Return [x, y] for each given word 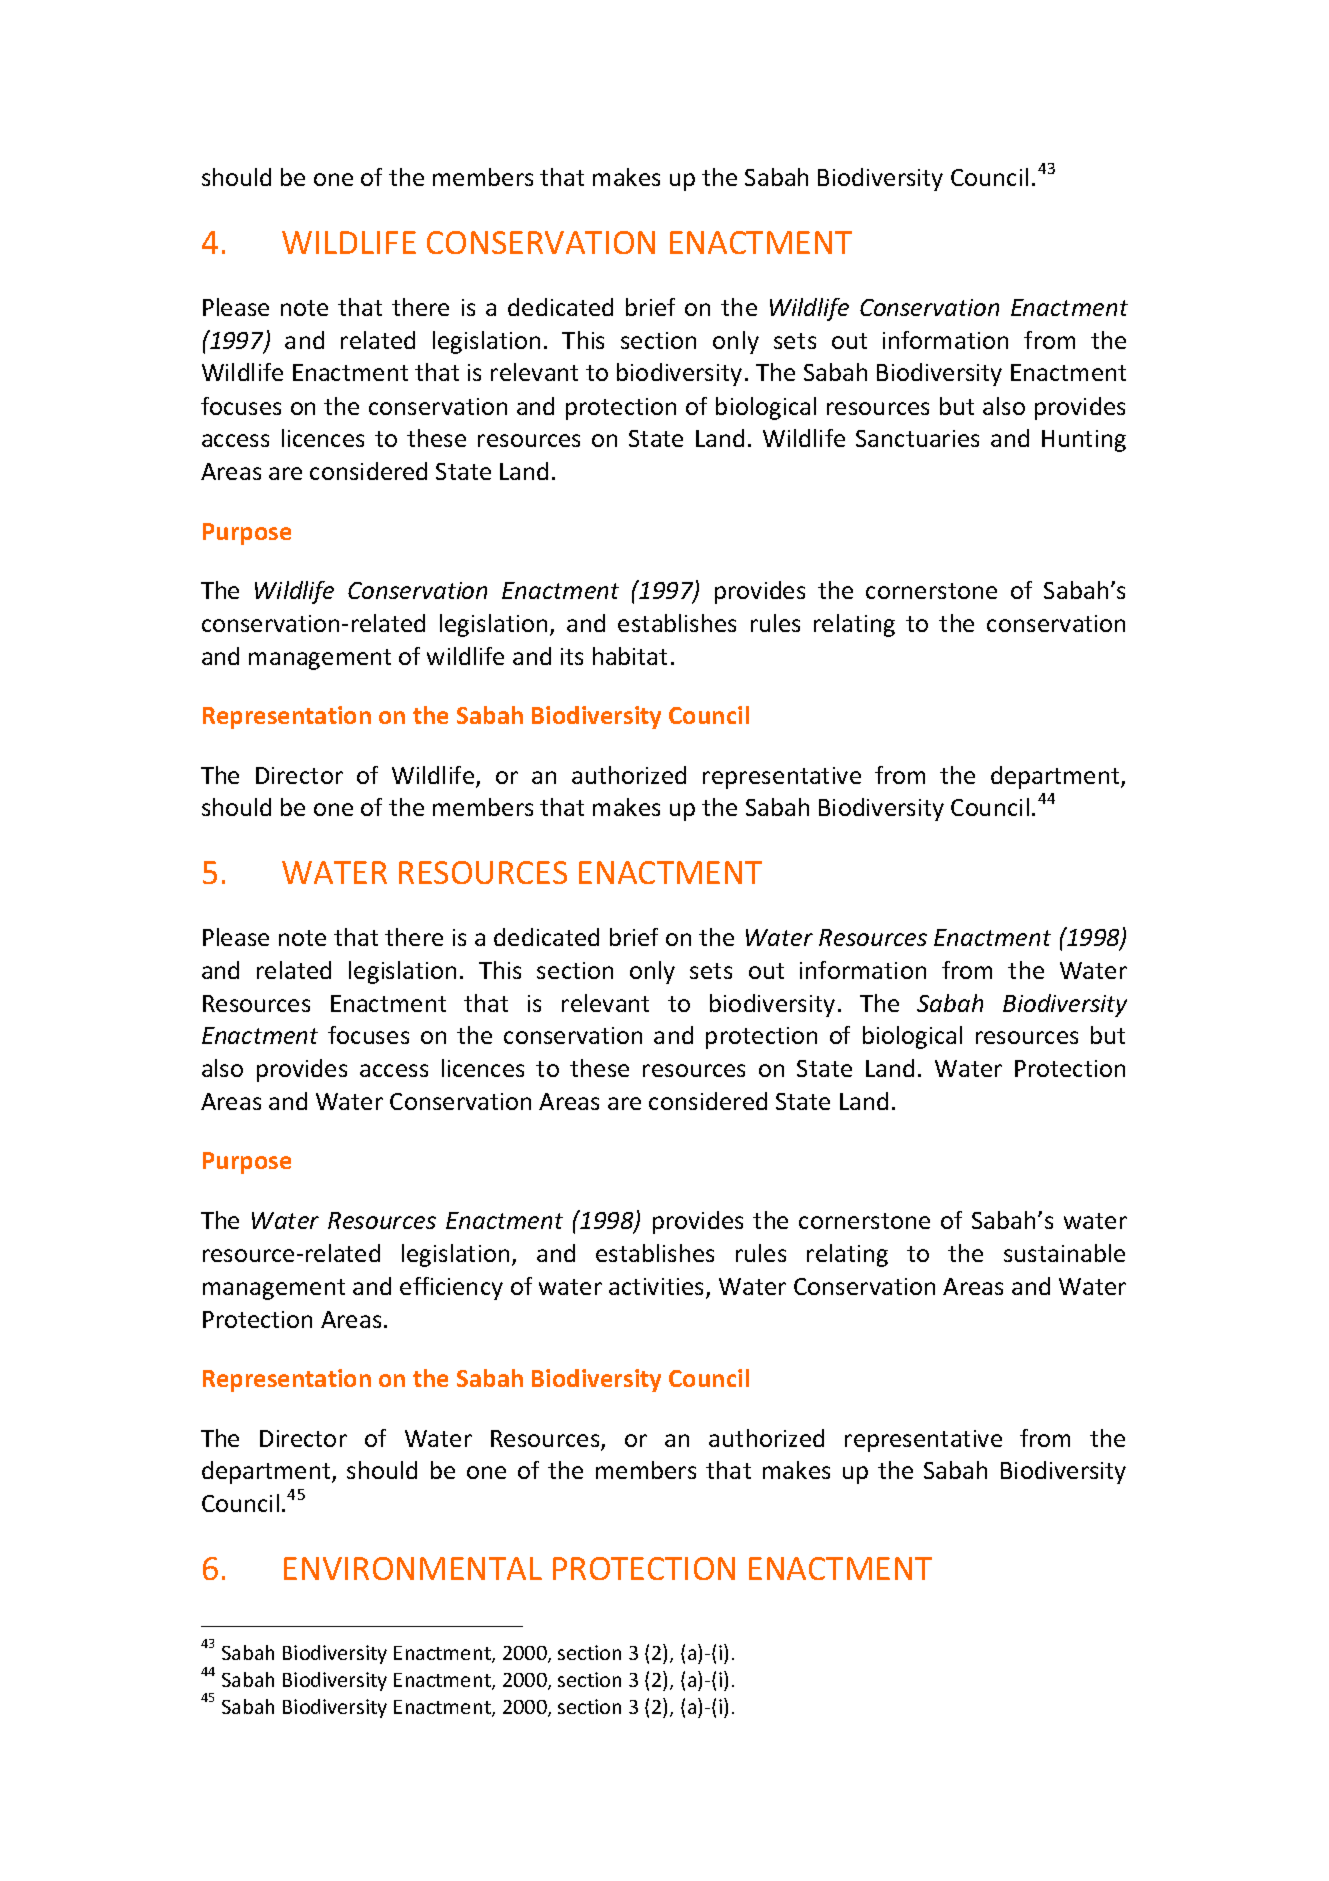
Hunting [1084, 441]
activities [656, 1286]
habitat [630, 656]
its [572, 656]
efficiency [451, 1288]
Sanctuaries [917, 438]
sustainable [1064, 1253]
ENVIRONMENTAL [413, 1568]
